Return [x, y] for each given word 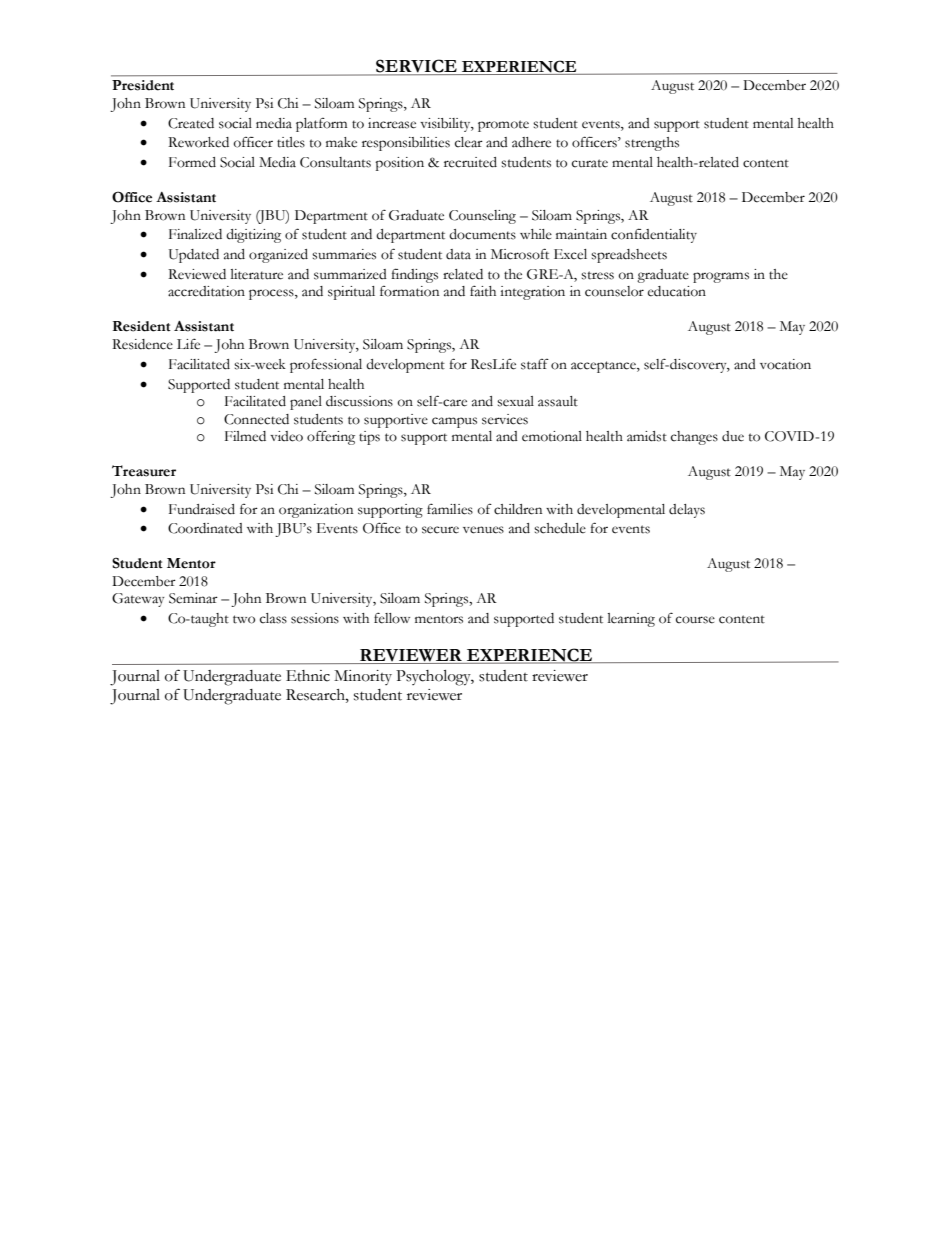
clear [469, 142]
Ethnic [308, 676]
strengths [652, 144]
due [733, 436]
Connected [256, 419]
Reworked [198, 142]
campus [454, 422]
